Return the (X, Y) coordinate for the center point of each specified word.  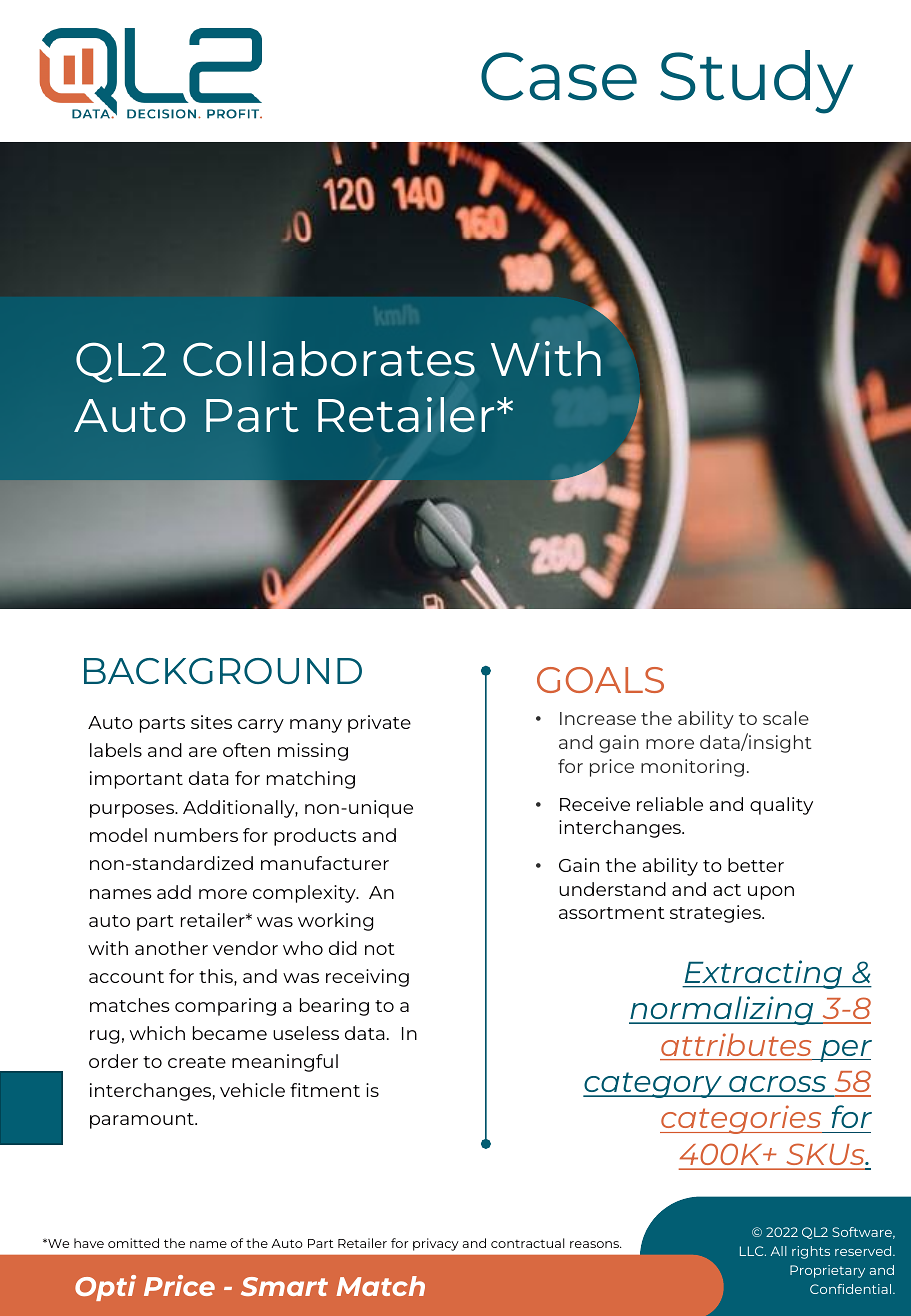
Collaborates (329, 359)
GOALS (600, 680)
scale (786, 718)
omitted (133, 1243)
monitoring (692, 768)
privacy (435, 1244)
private (379, 724)
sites (211, 722)
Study (756, 82)
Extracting (763, 974)
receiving (367, 978)
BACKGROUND (223, 671)
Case (559, 76)
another (171, 948)
